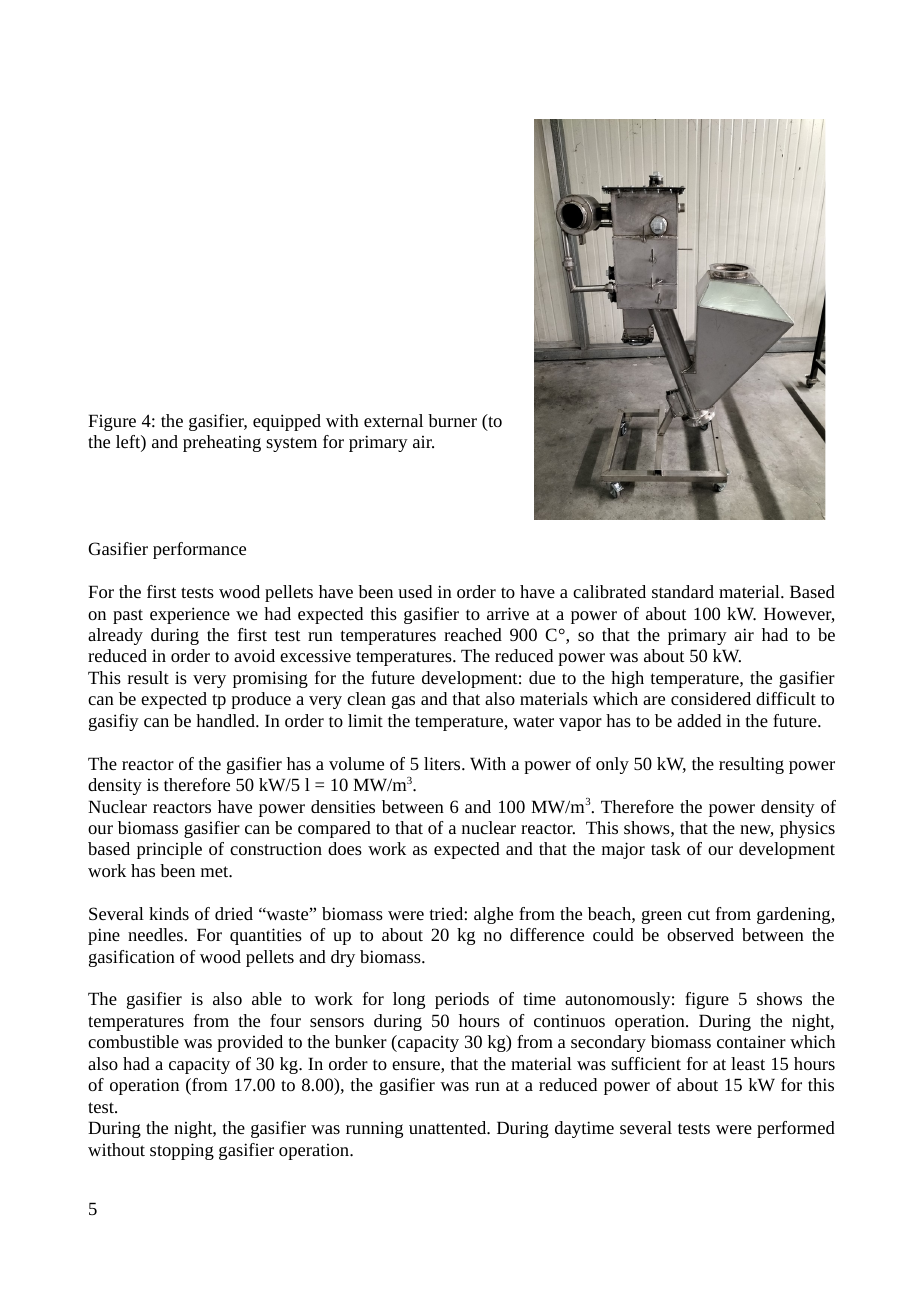 The image size is (924, 1308). Describe the element at coordinates (473, 634) in the page. I see `reached` at that location.
